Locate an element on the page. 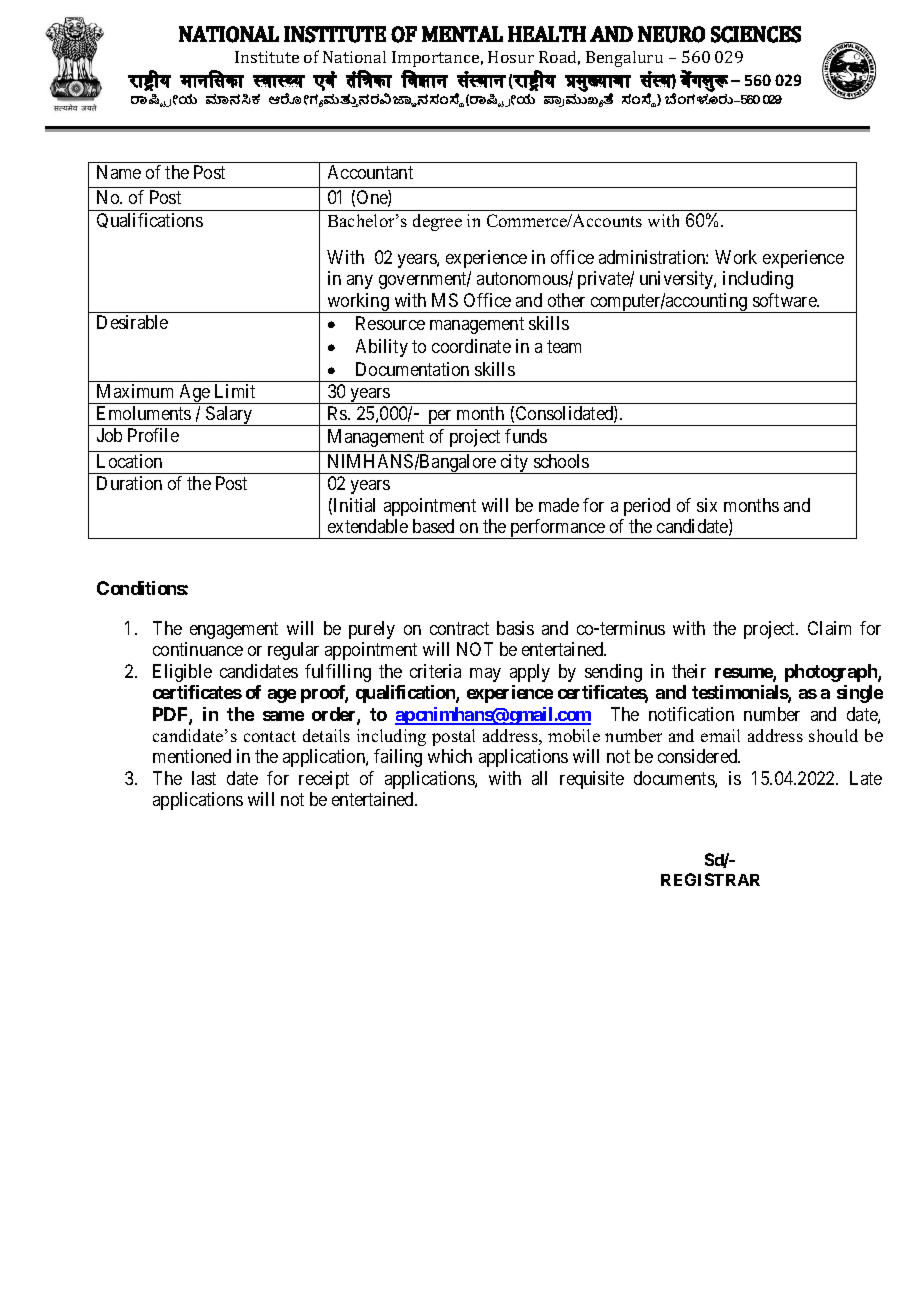  MENTAL is located at coordinates (462, 34).
